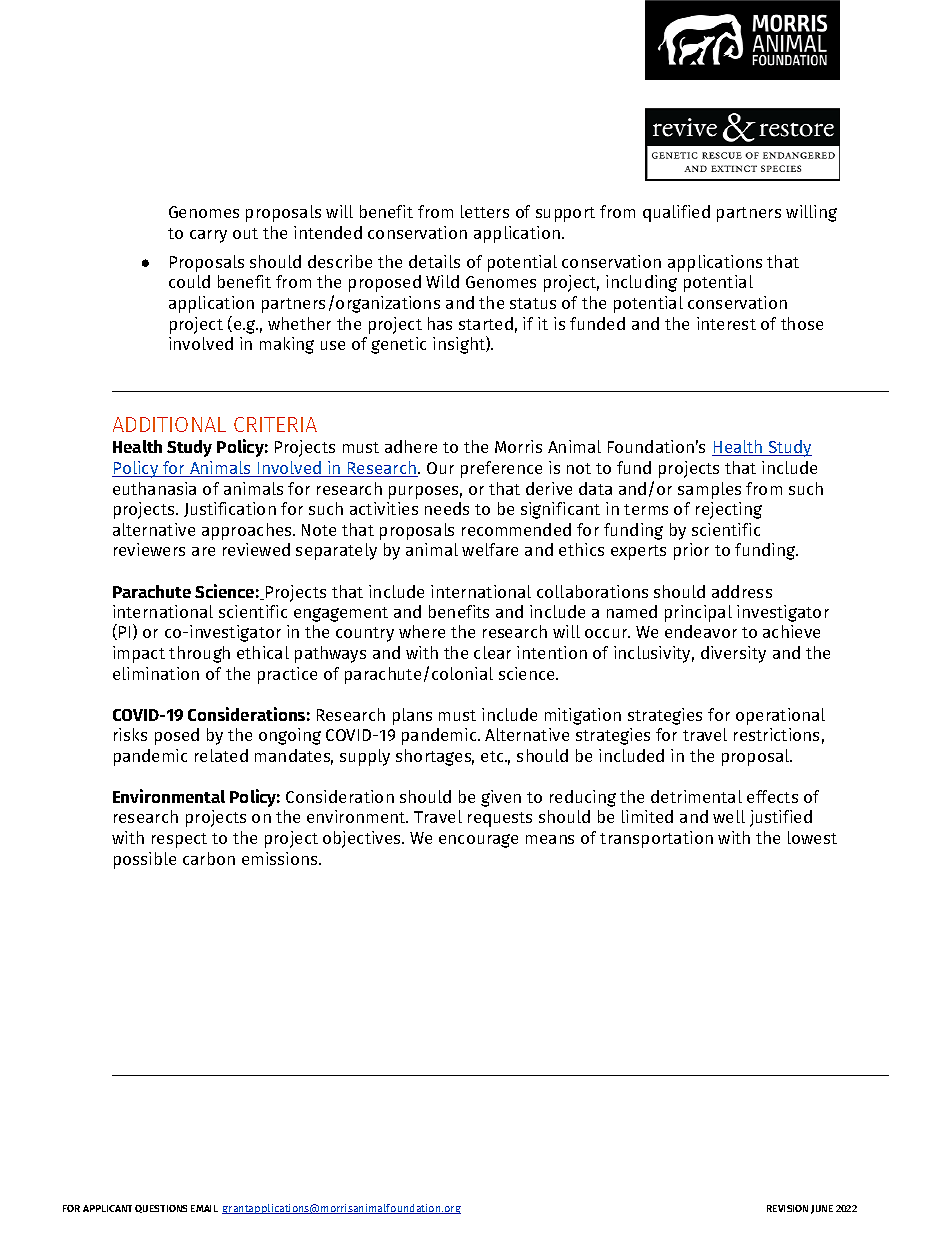 The width and height of the screenshot is (952, 1233). I want to click on operational, so click(780, 716).
